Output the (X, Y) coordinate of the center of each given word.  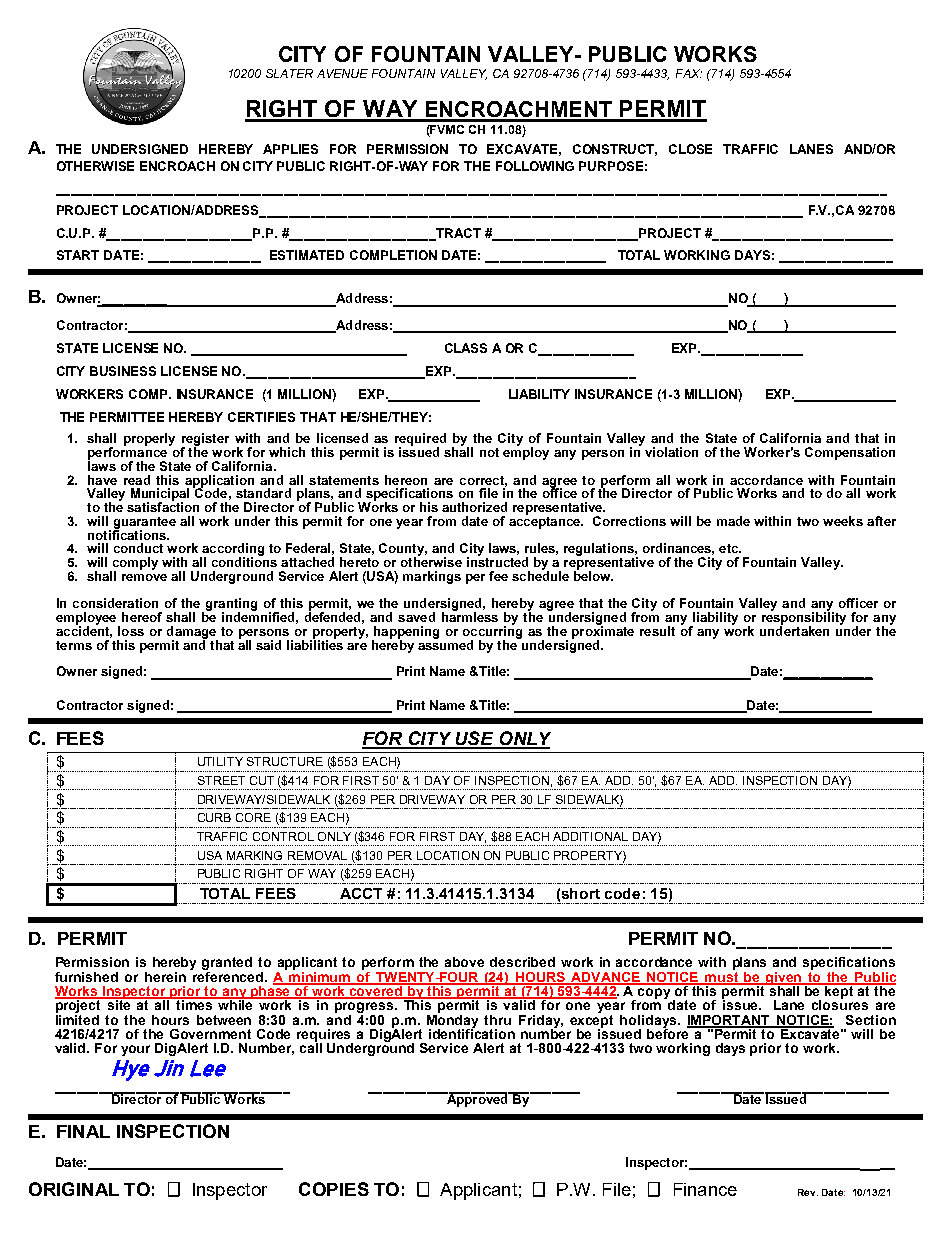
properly (149, 439)
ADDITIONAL (590, 836)
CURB (214, 817)
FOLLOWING (535, 166)
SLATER (289, 73)
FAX (689, 73)
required (420, 440)
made (733, 521)
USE (475, 739)
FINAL (83, 1131)
